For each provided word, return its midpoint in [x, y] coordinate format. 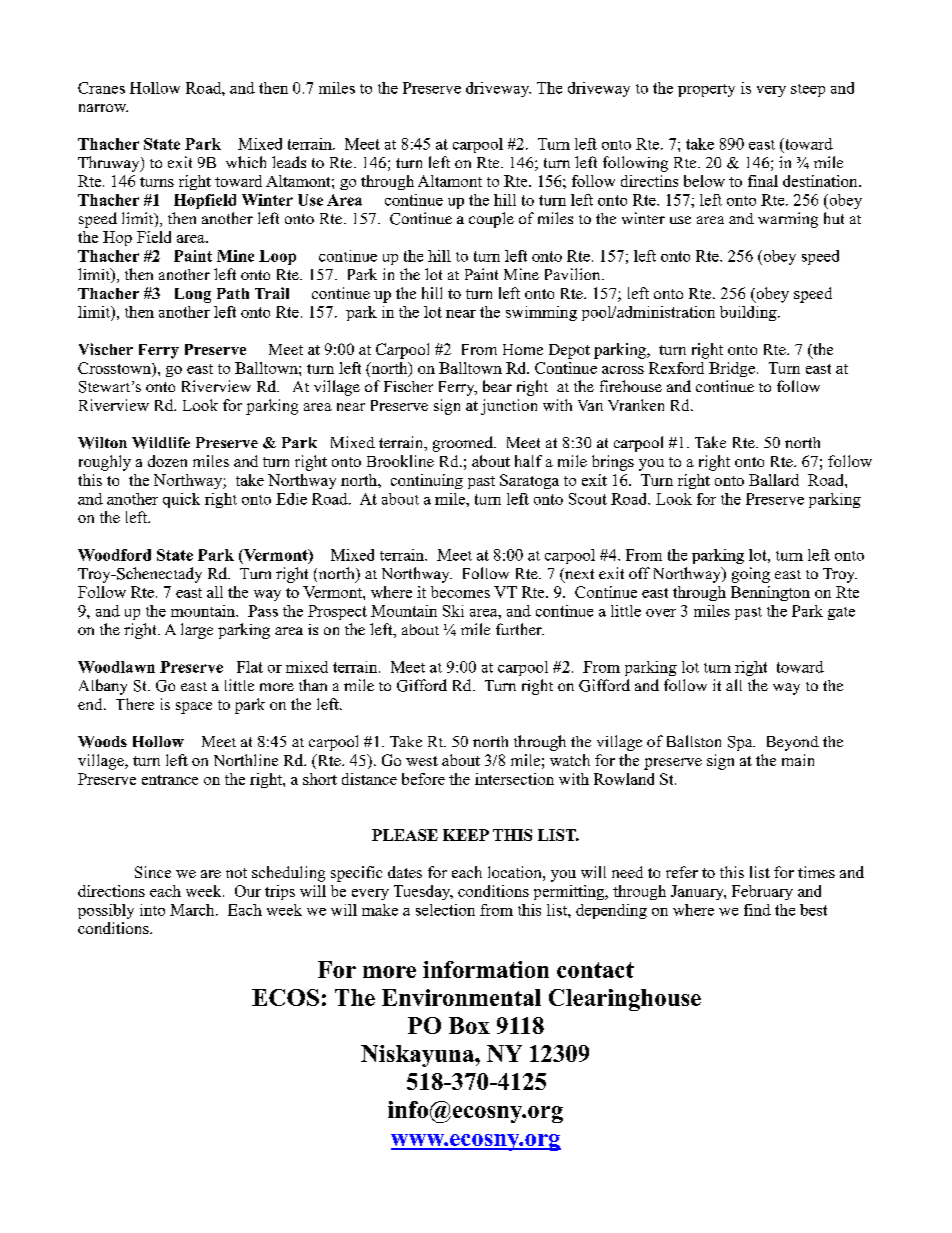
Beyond [793, 743]
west [422, 761]
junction [509, 407]
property [706, 90]
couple [491, 220]
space [194, 708]
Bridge [732, 369]
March [193, 910]
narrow [103, 108]
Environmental [461, 997]
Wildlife [161, 443]
